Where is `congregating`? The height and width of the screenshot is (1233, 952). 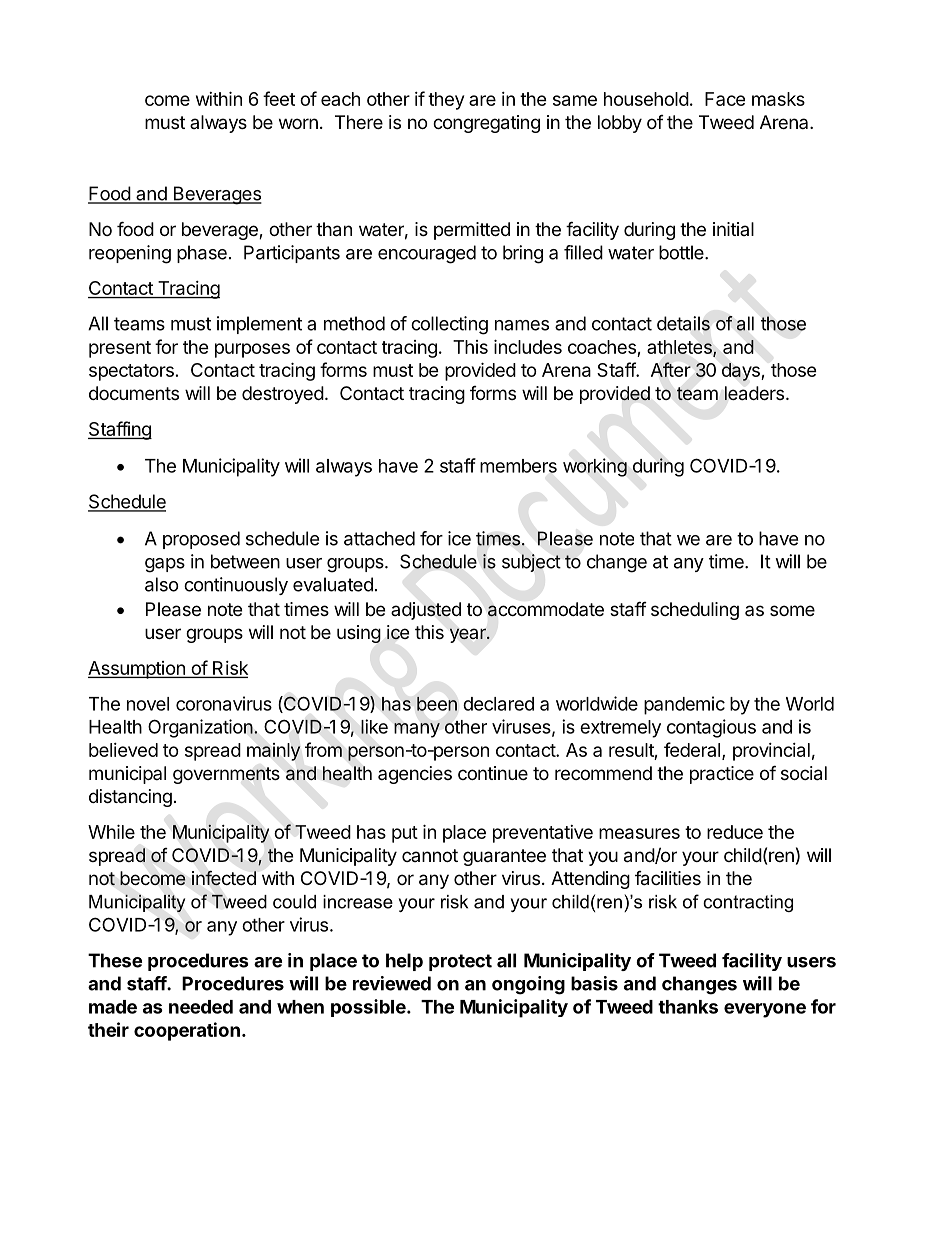
congregating is located at coordinates (486, 124).
